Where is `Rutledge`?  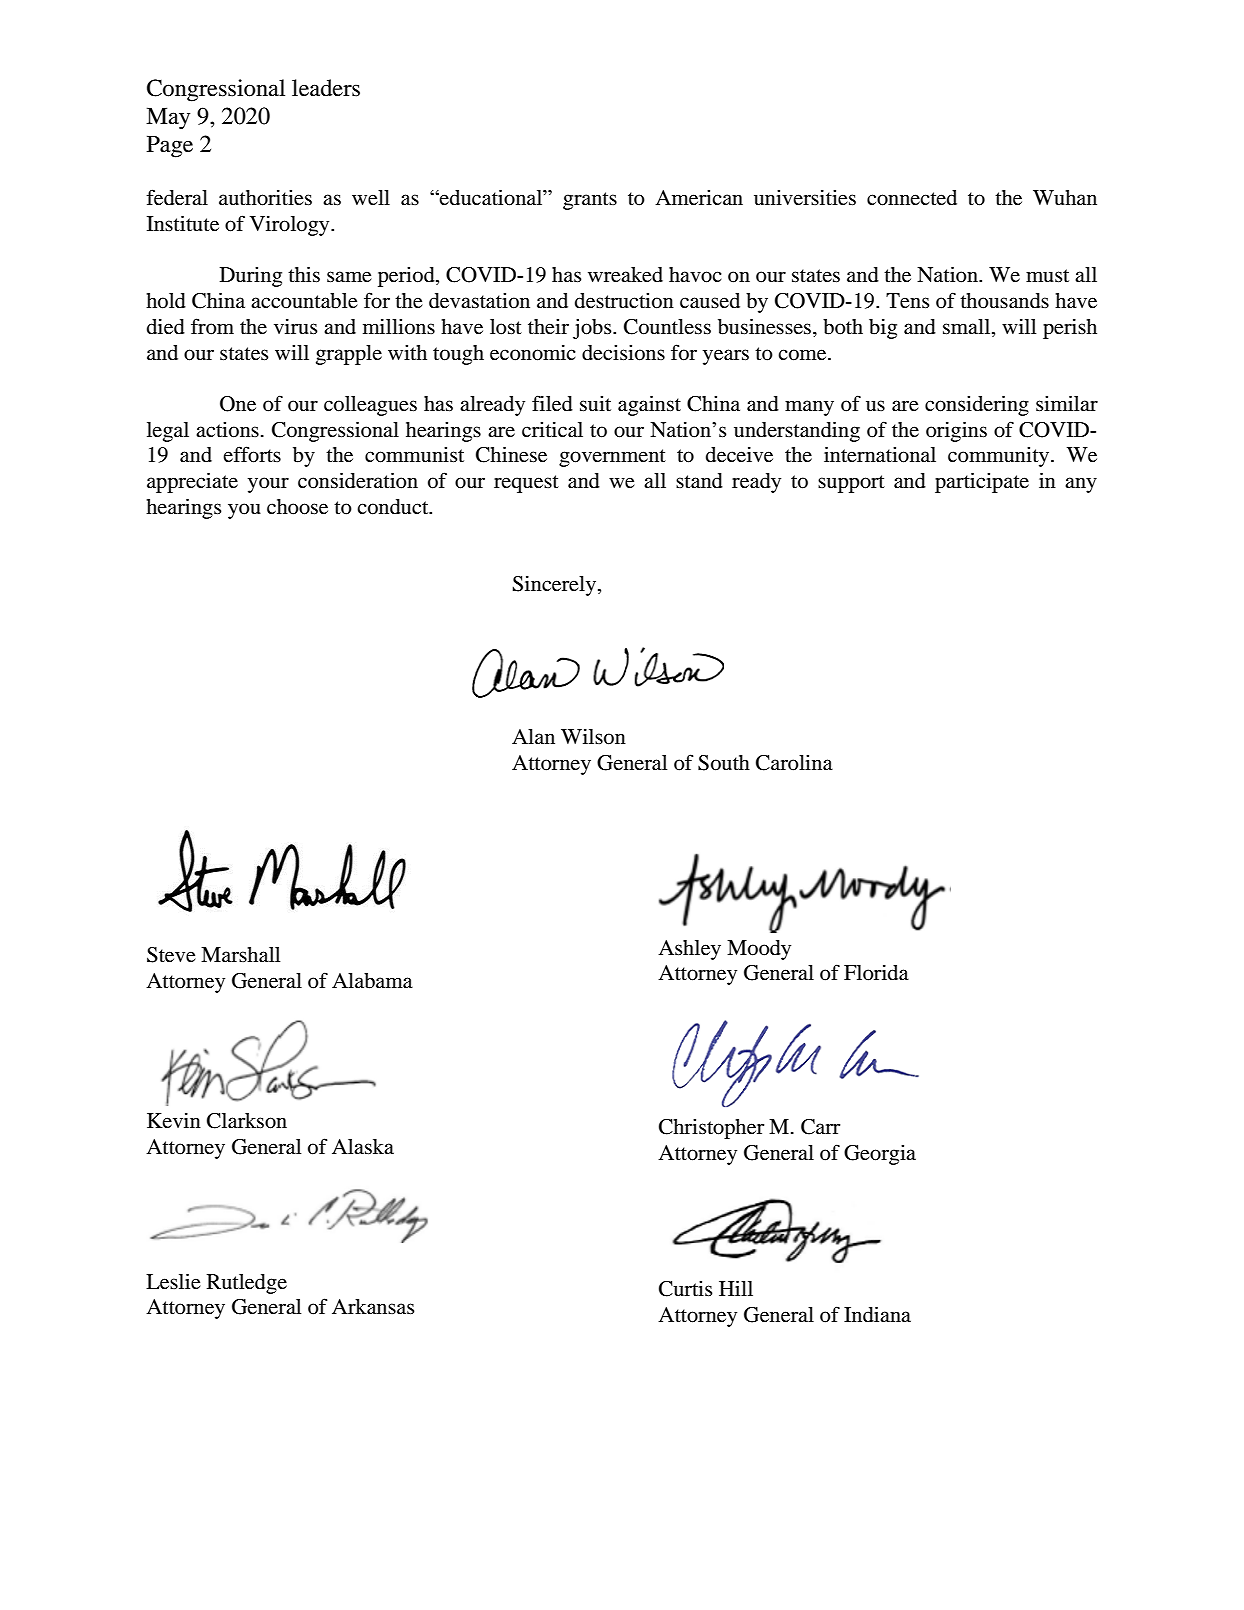 Rutledge is located at coordinates (247, 1284).
